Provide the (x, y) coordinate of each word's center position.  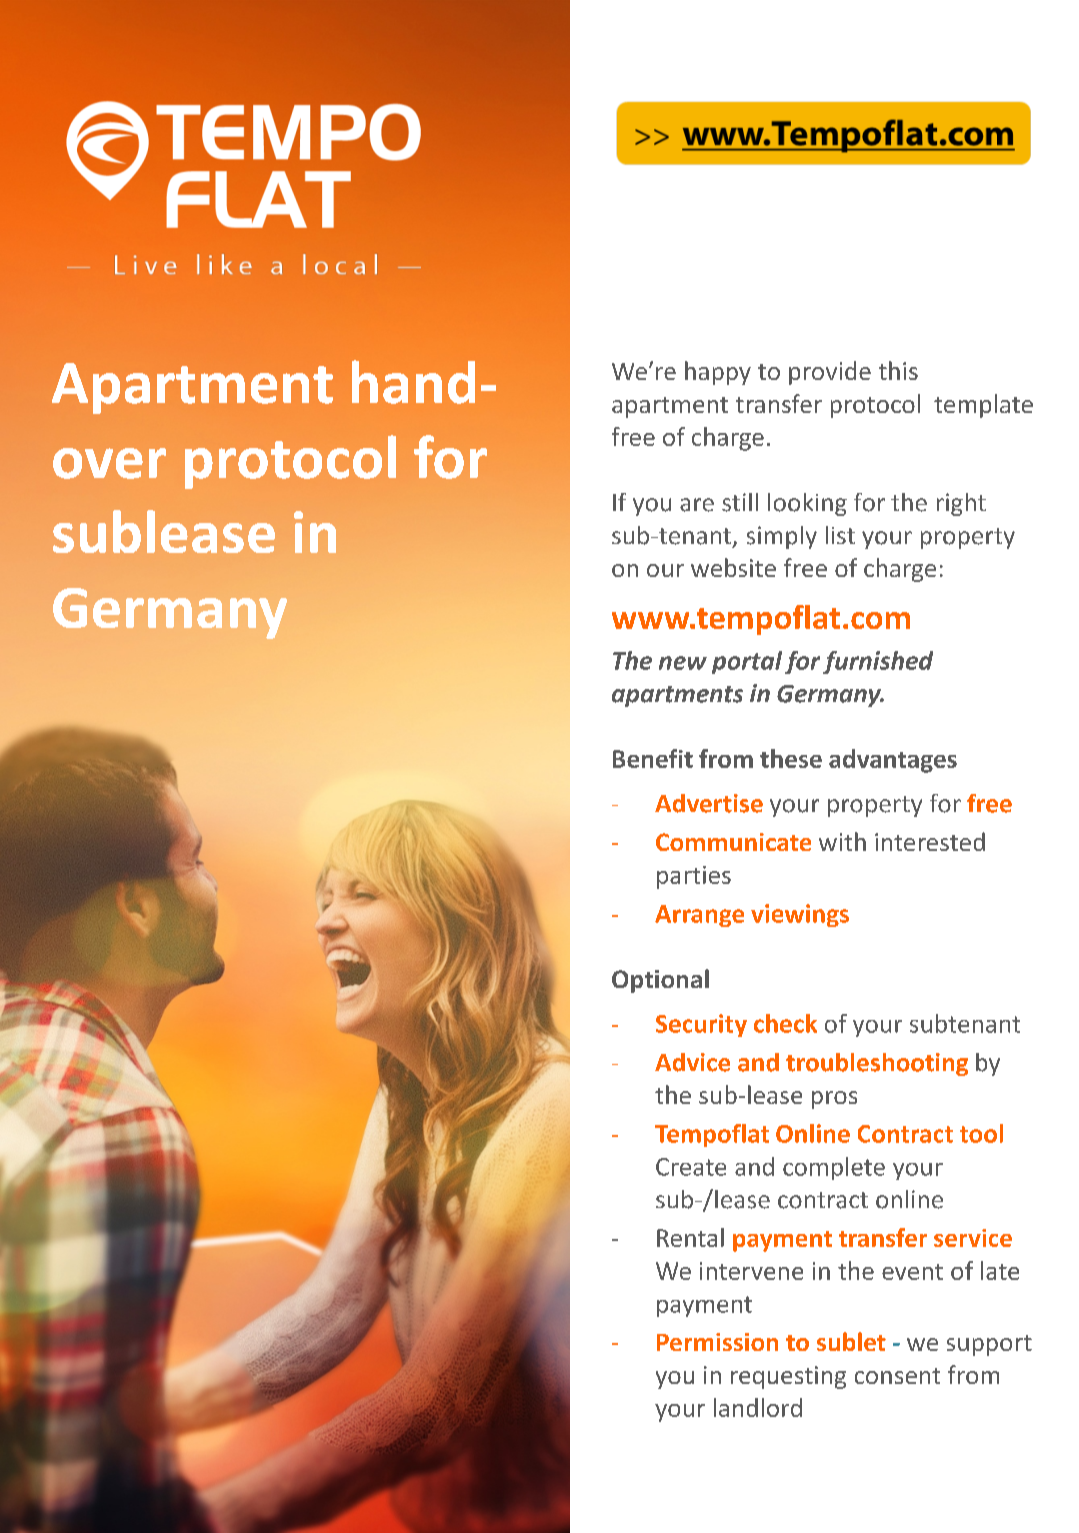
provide (830, 373)
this (898, 370)
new (683, 663)
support (989, 1345)
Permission (717, 1342)
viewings (800, 915)
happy (718, 373)
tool (981, 1133)
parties (694, 877)
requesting (788, 1377)
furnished (878, 662)
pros (834, 1100)
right (961, 504)
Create (691, 1167)
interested (930, 841)
